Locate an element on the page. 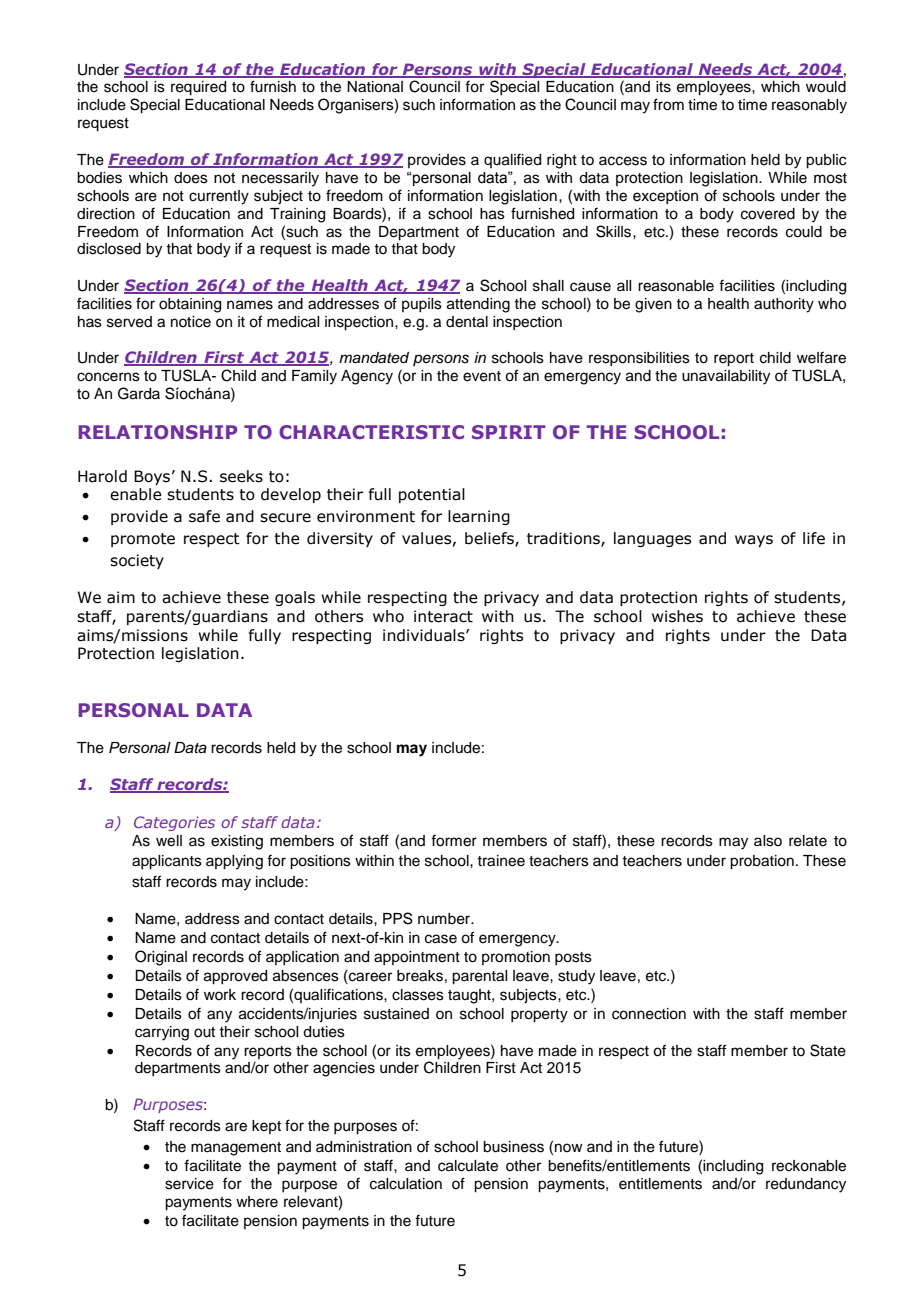  society is located at coordinates (137, 561).
